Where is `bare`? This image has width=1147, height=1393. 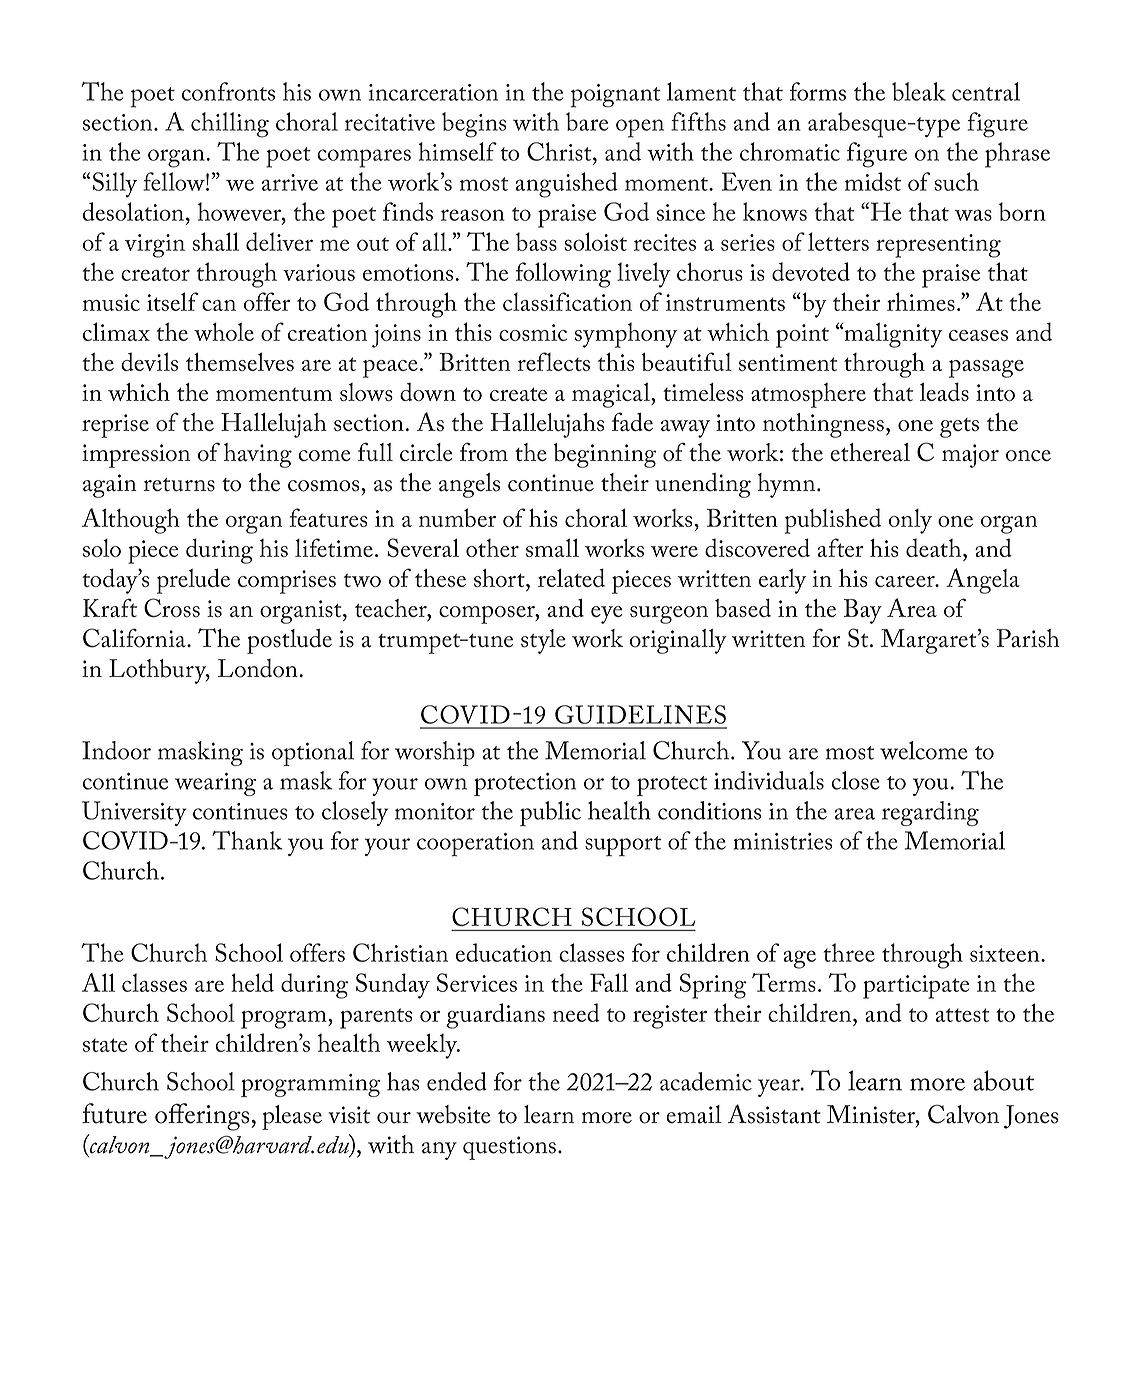
bare is located at coordinates (587, 121).
